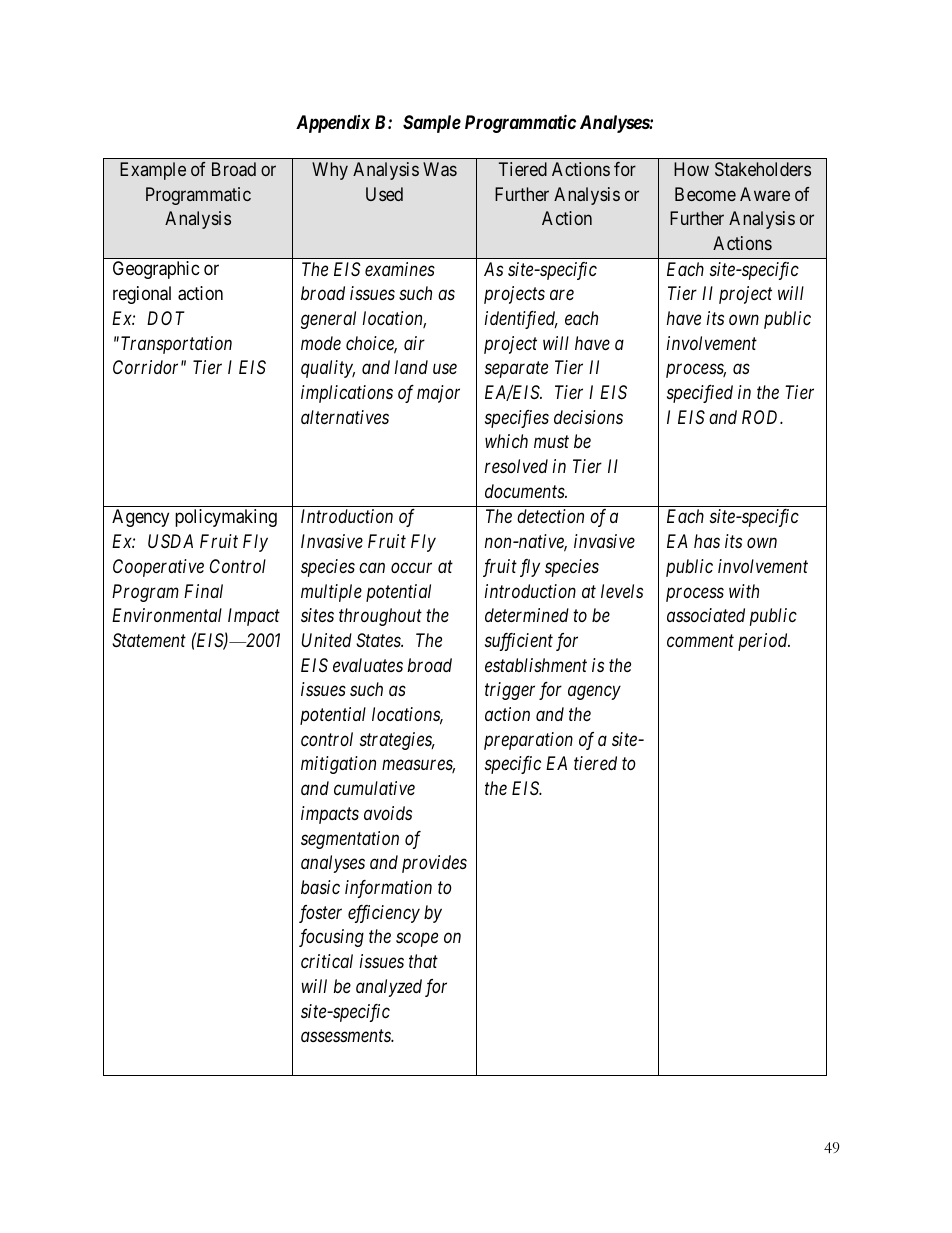 This image has width=952, height=1233. What do you see at coordinates (440, 169) in the image?
I see `Was` at bounding box center [440, 169].
